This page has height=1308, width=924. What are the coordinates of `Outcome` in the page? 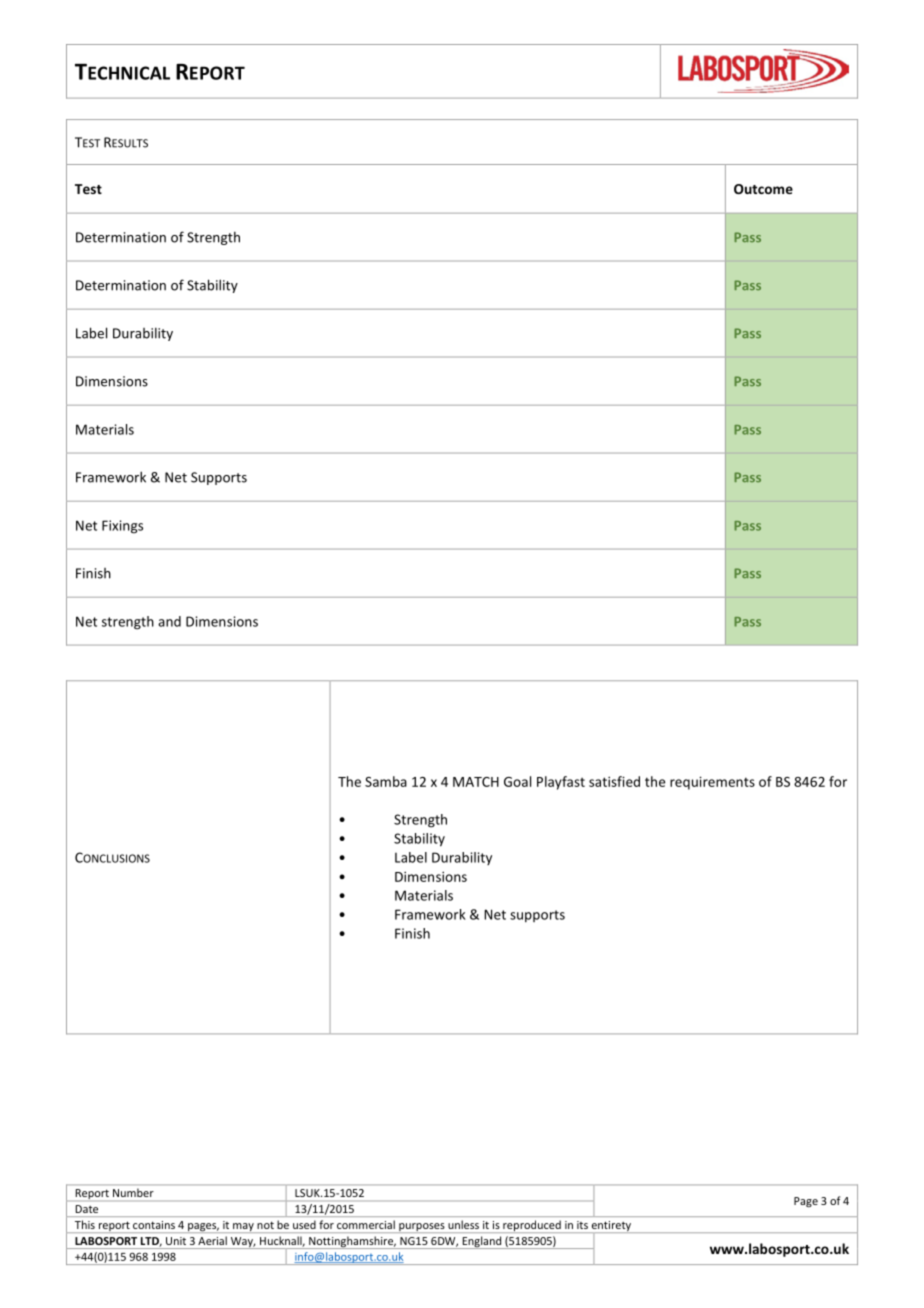 It's located at (763, 189).
